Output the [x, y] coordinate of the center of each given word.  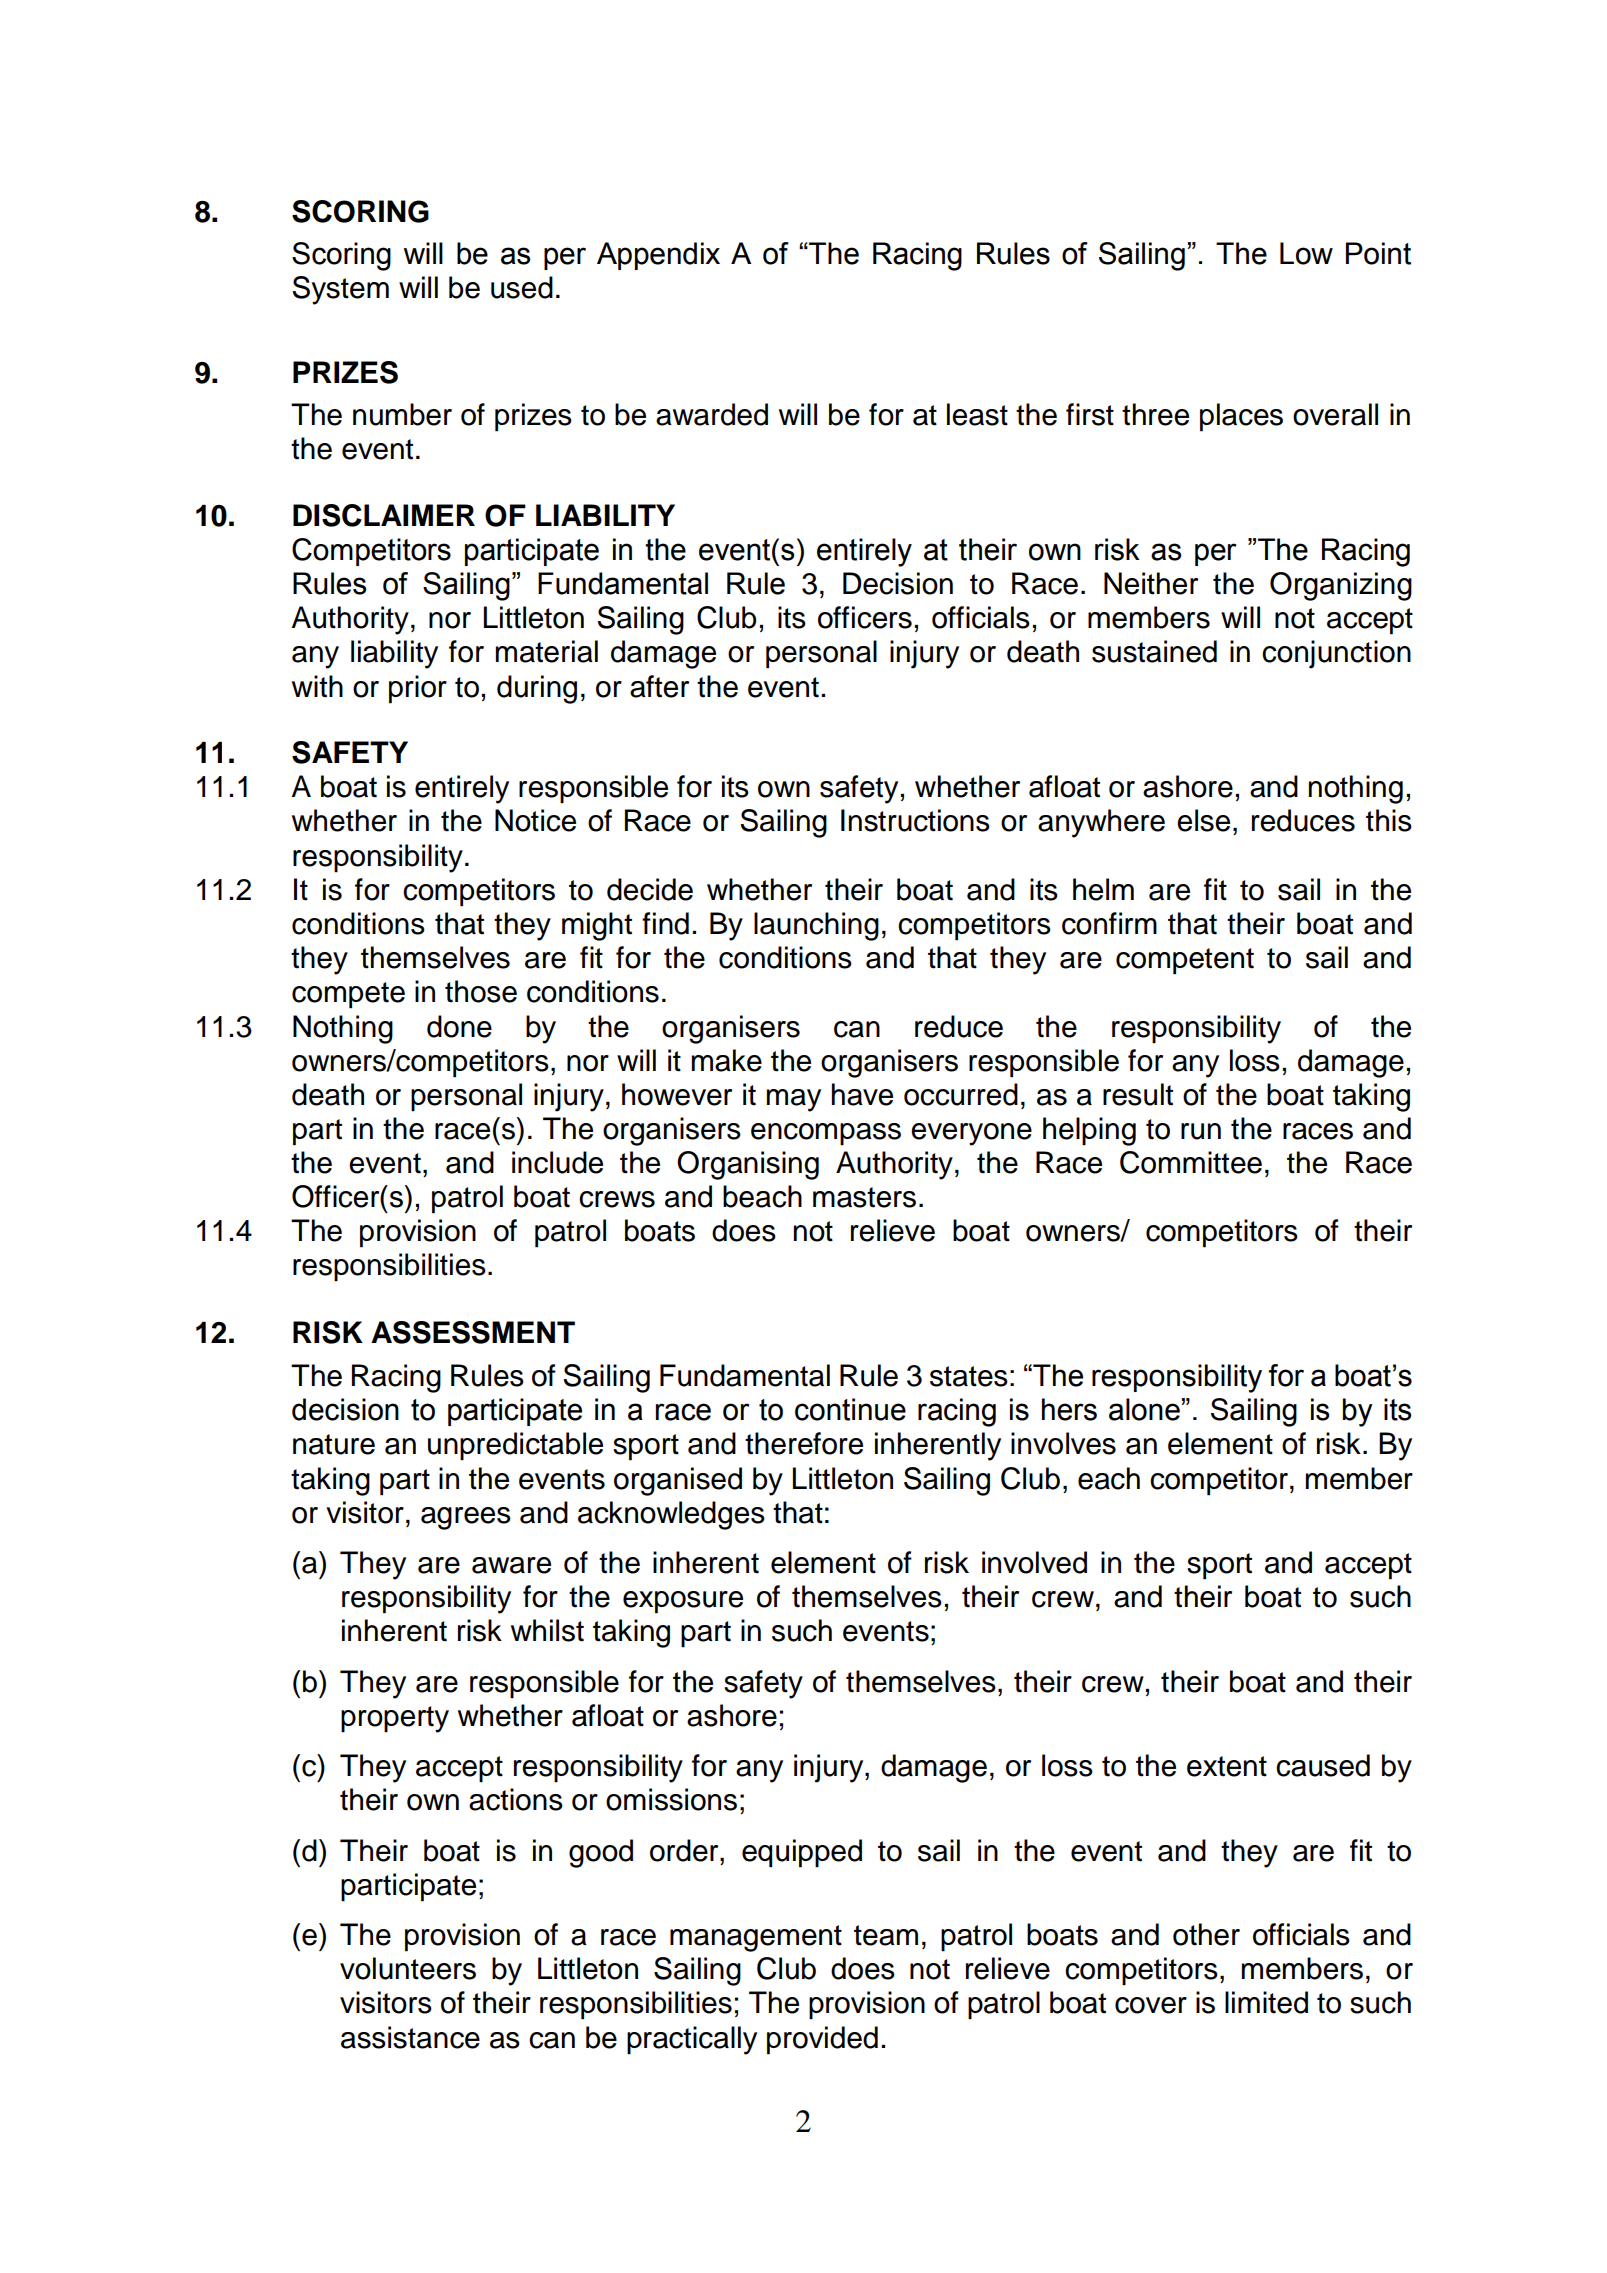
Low [1306, 253]
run [1201, 1131]
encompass [826, 1134]
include [557, 1162]
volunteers [408, 1968]
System [340, 290]
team [886, 1935]
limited [1266, 2002]
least [977, 414]
